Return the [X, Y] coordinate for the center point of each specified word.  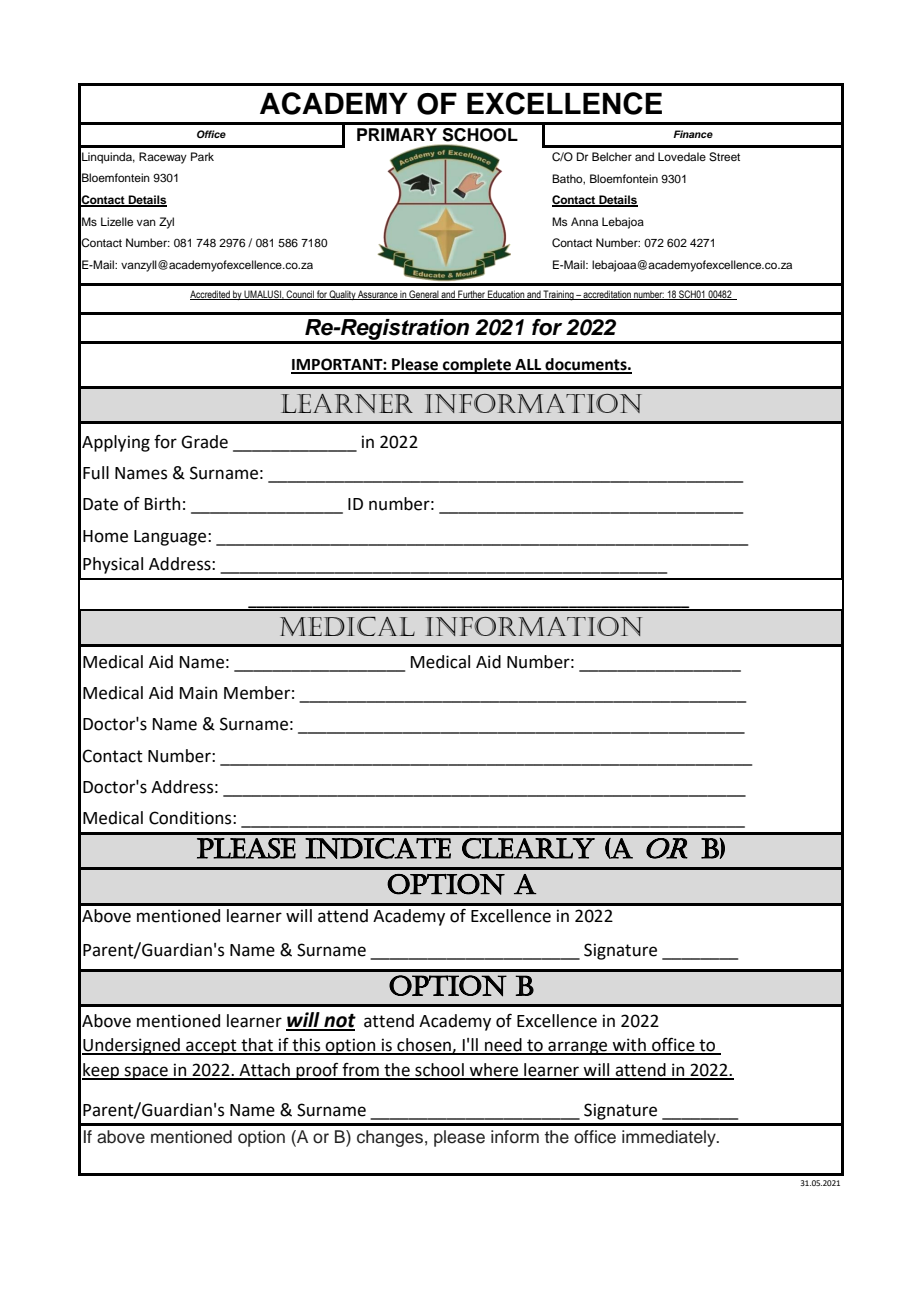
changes [390, 1138]
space [146, 1073]
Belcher [612, 156]
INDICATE [378, 848]
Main [198, 693]
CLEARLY [528, 848]
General [424, 295]
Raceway [163, 158]
